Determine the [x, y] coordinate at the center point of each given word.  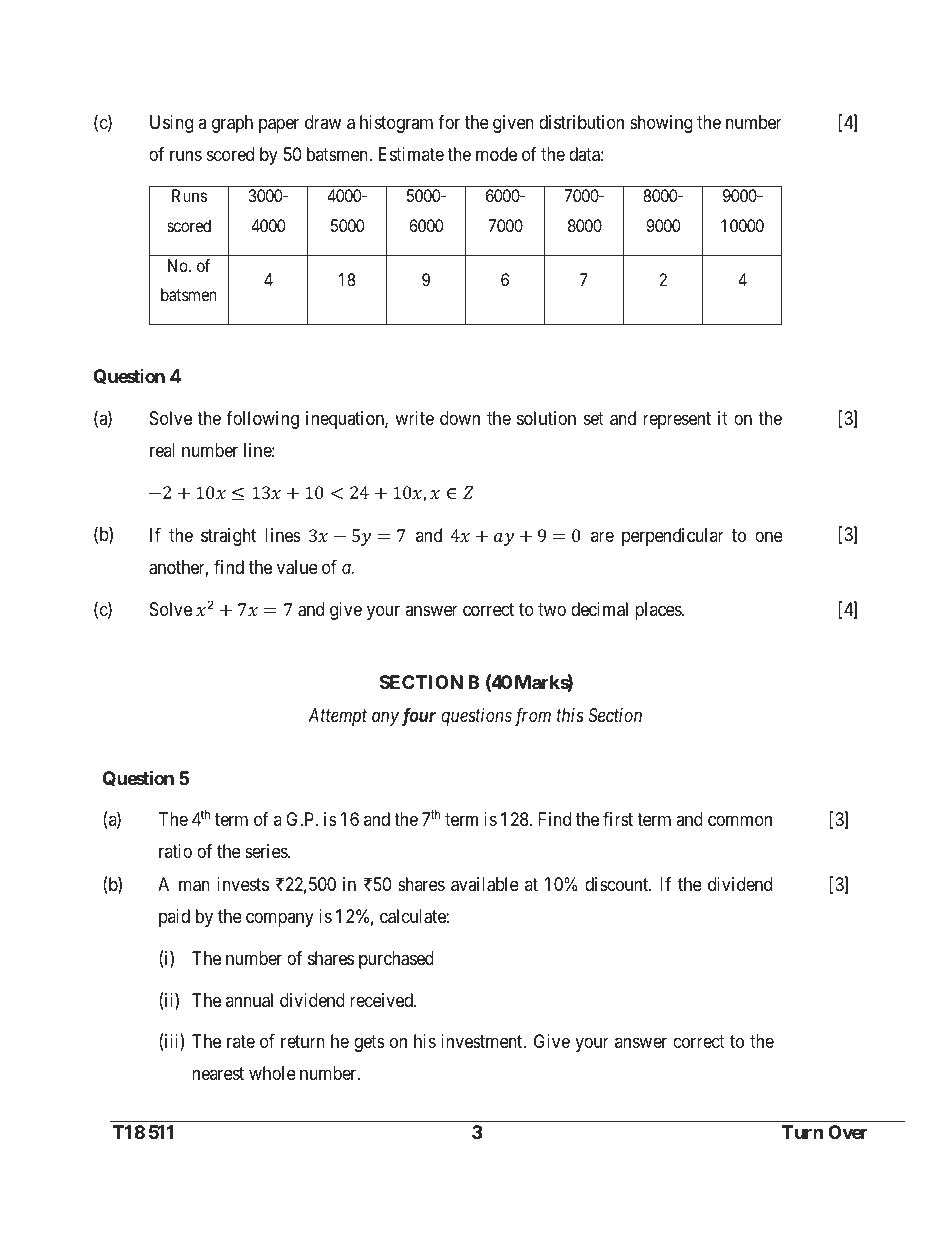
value [297, 567]
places [659, 611]
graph [232, 124]
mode [496, 154]
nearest [218, 1074]
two [552, 609]
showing [661, 124]
